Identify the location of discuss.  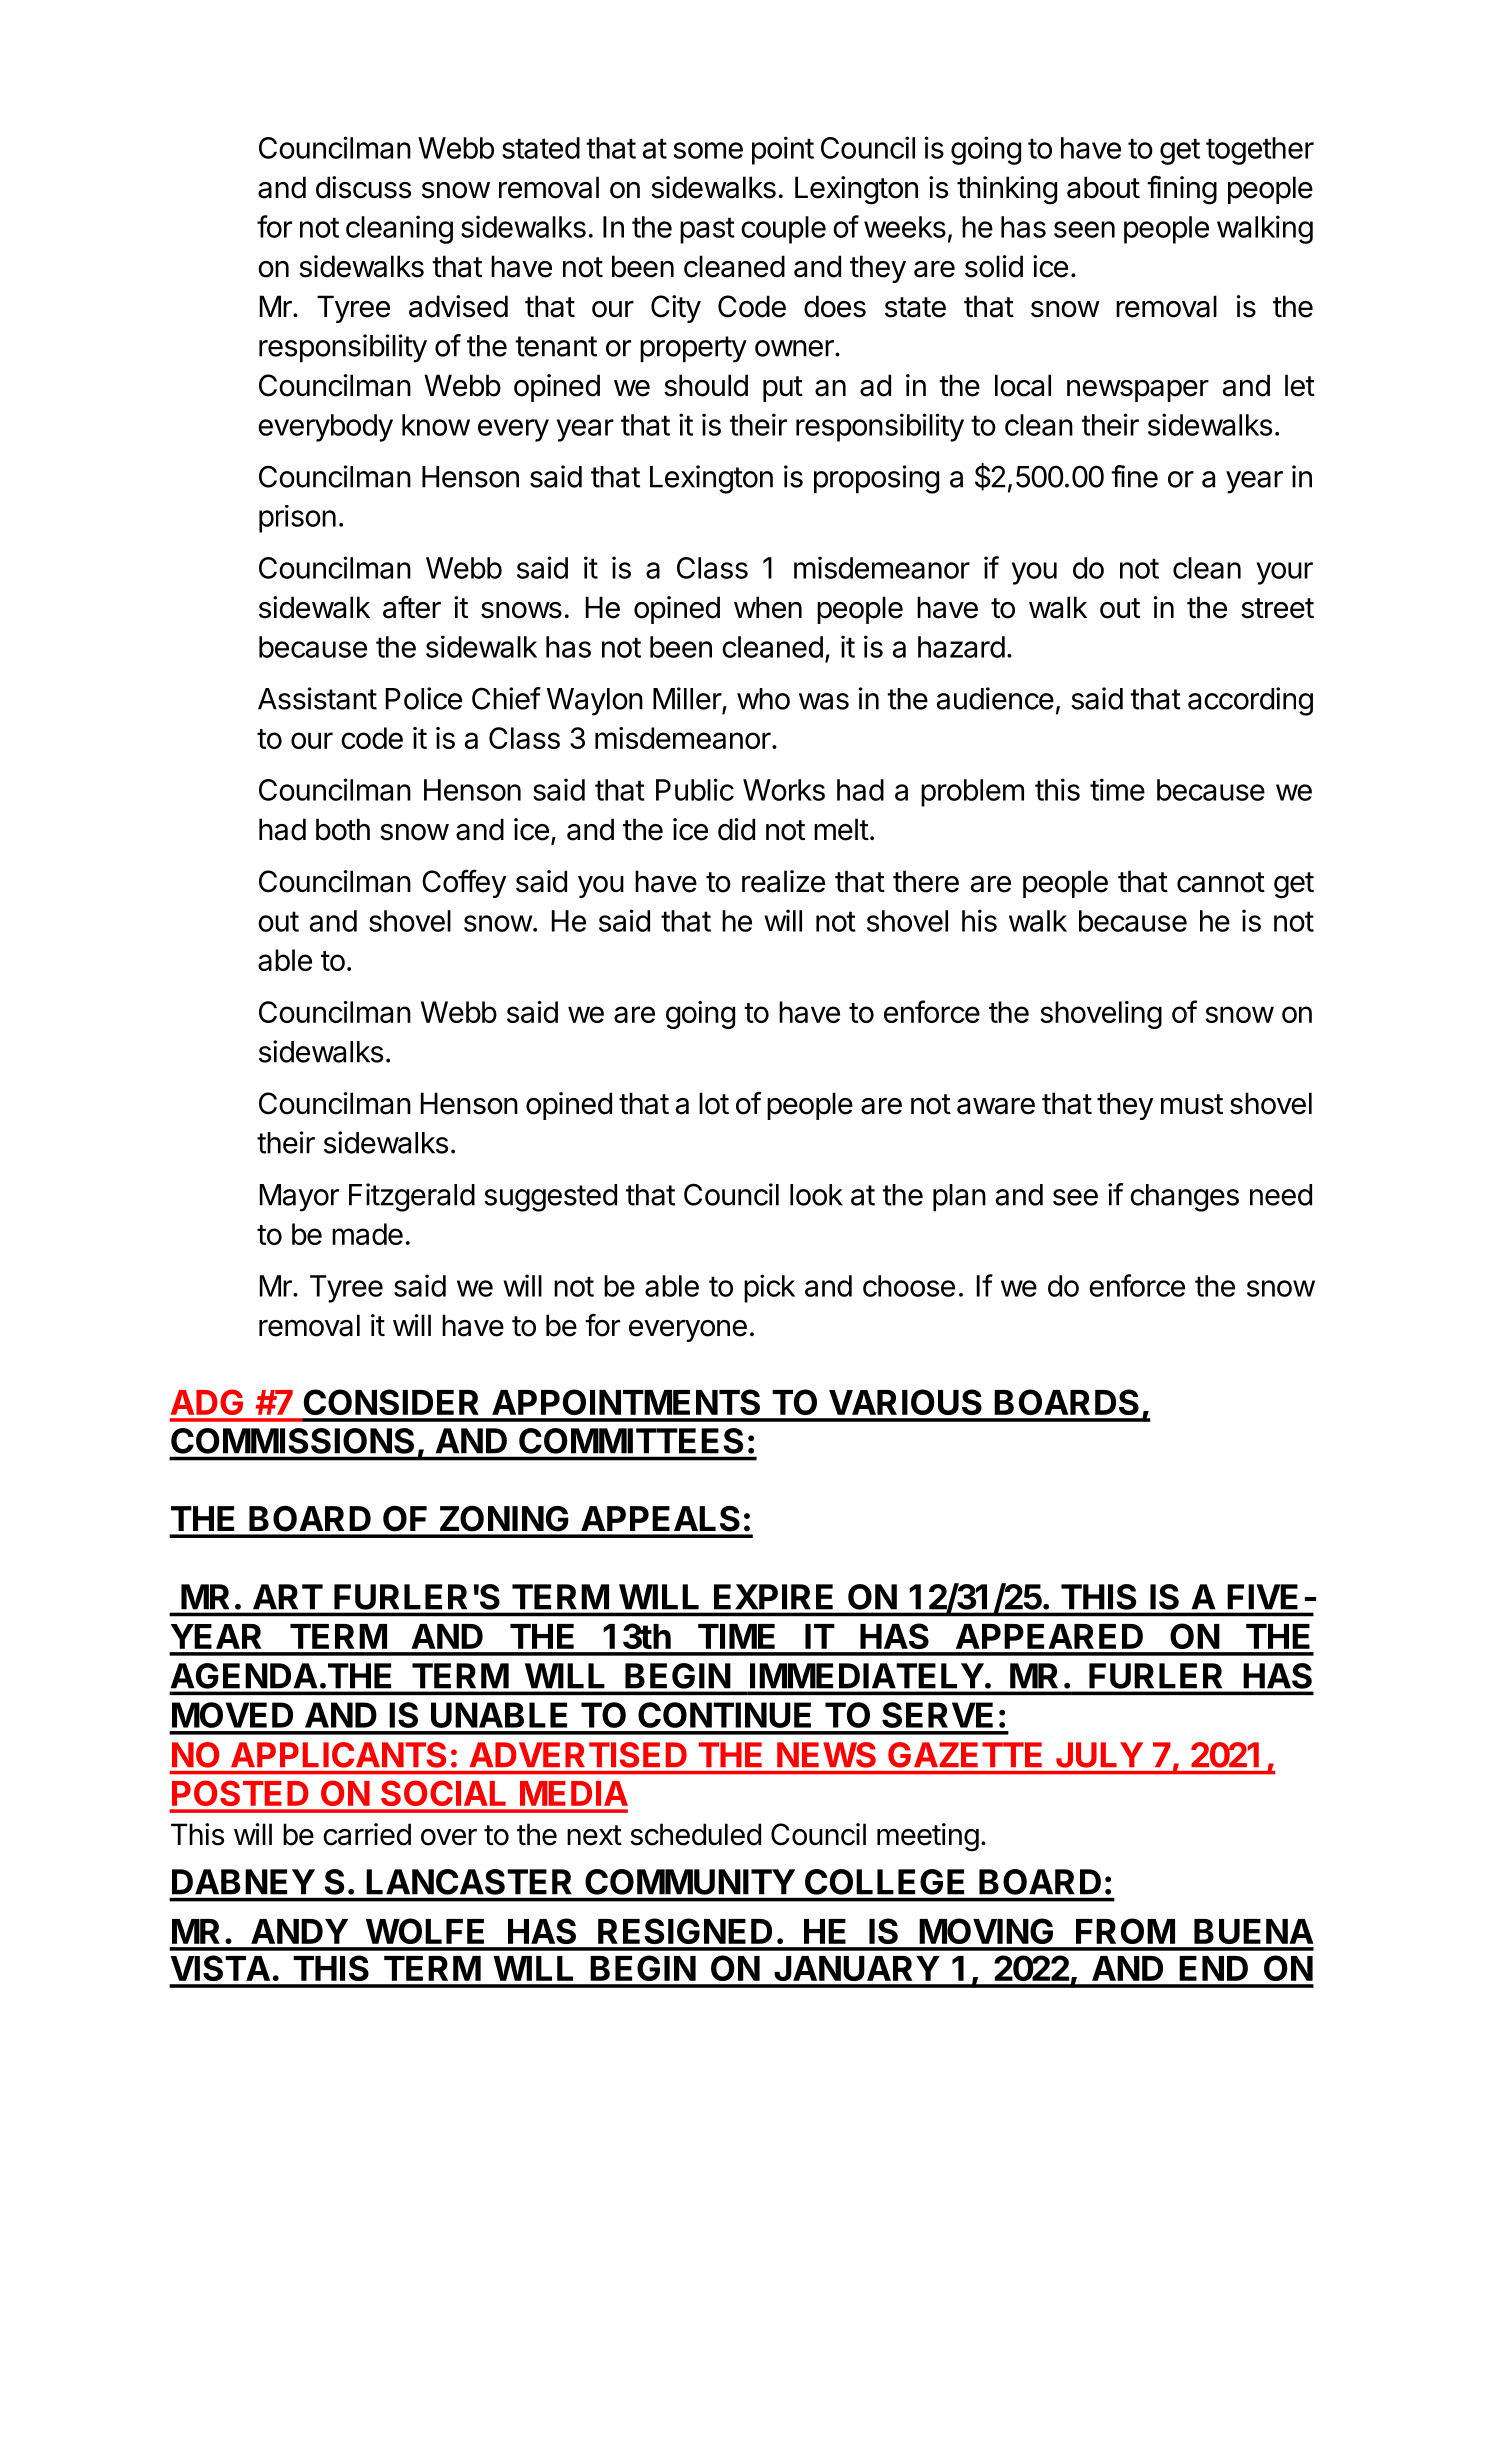
(363, 187).
